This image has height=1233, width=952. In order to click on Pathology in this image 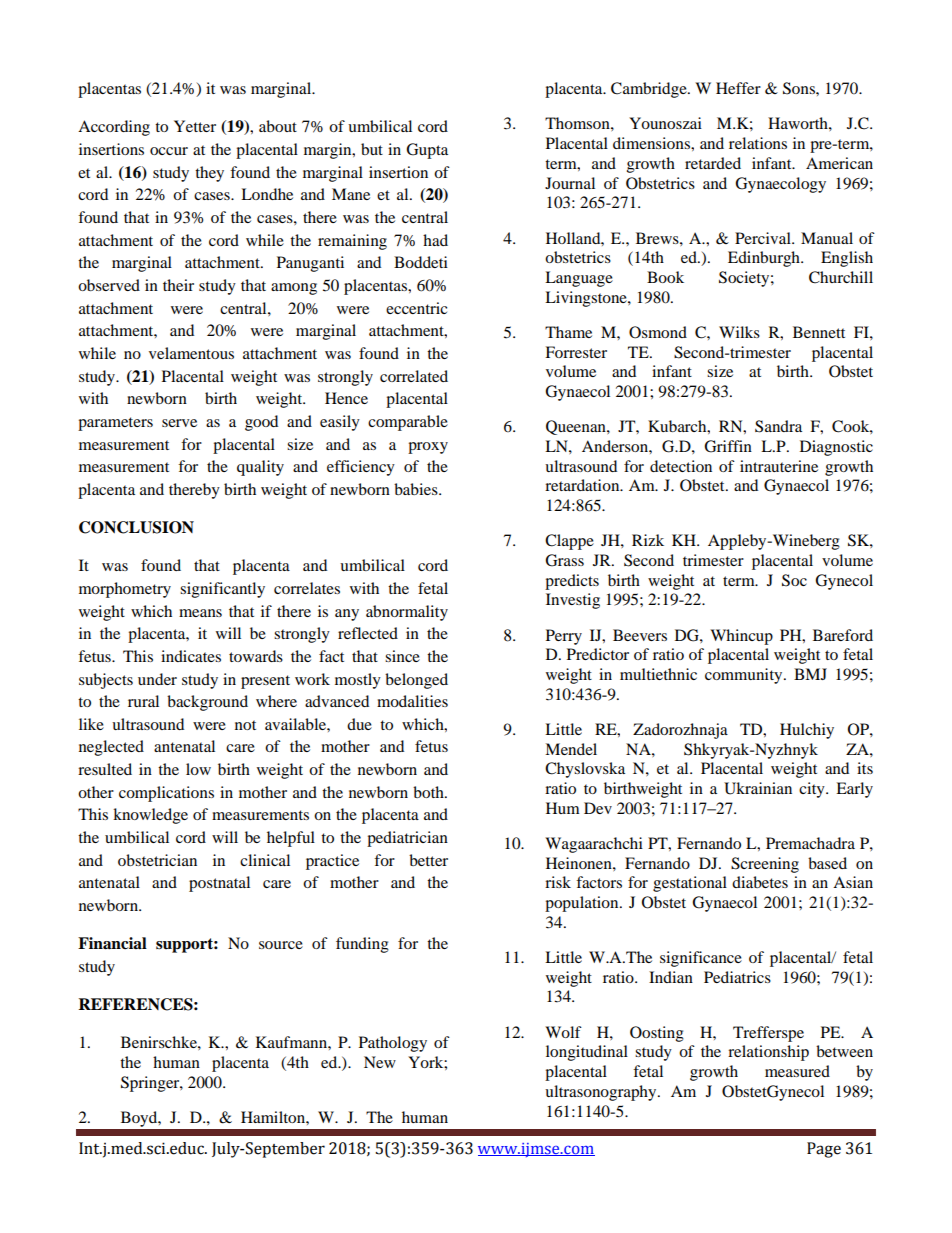, I will do `click(393, 1044)`.
